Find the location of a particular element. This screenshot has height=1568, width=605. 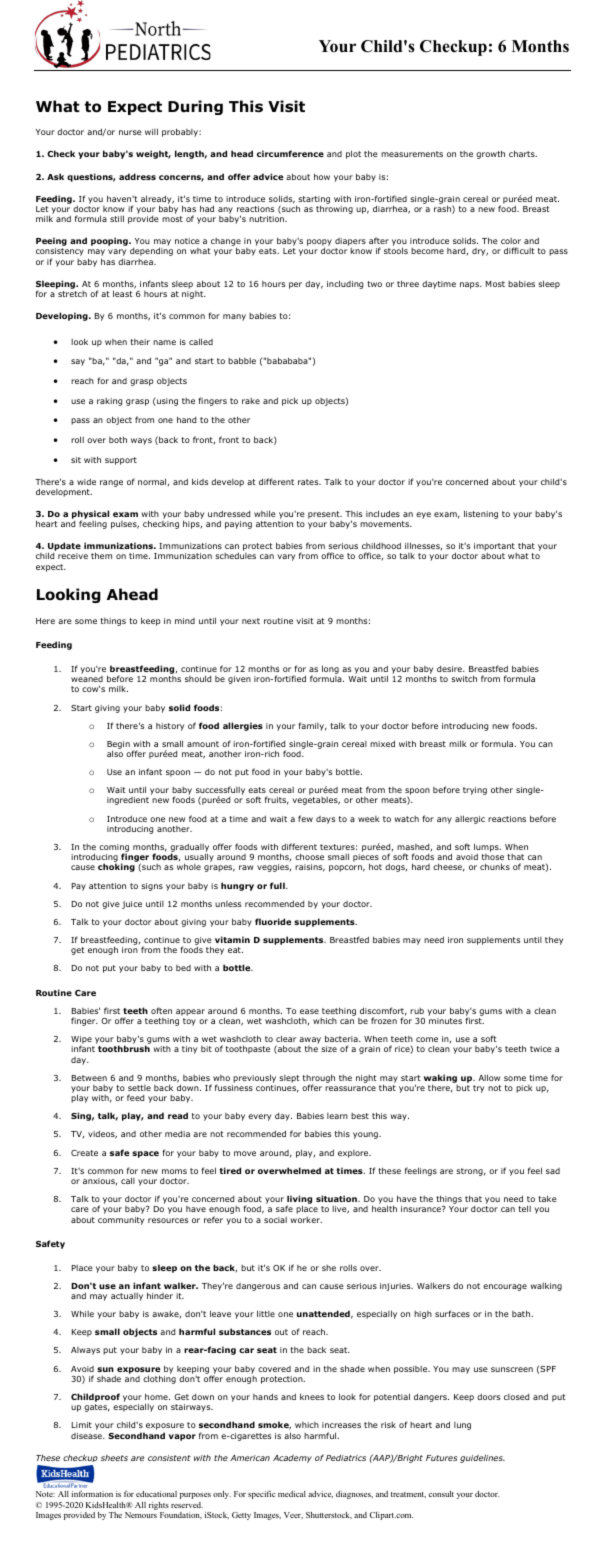

them is located at coordinates (101, 555).
